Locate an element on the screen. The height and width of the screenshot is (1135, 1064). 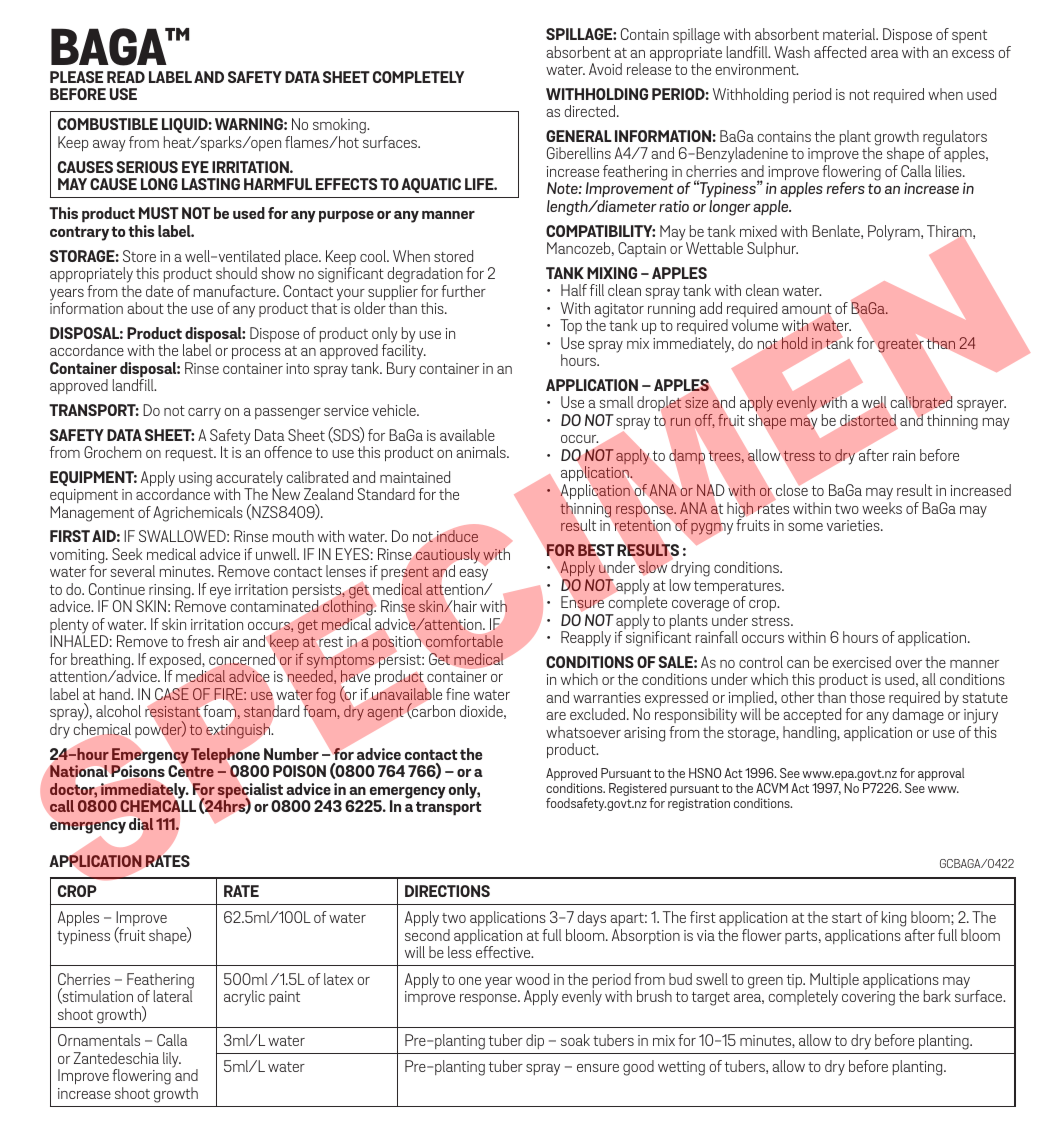
dip is located at coordinates (535, 1041).
